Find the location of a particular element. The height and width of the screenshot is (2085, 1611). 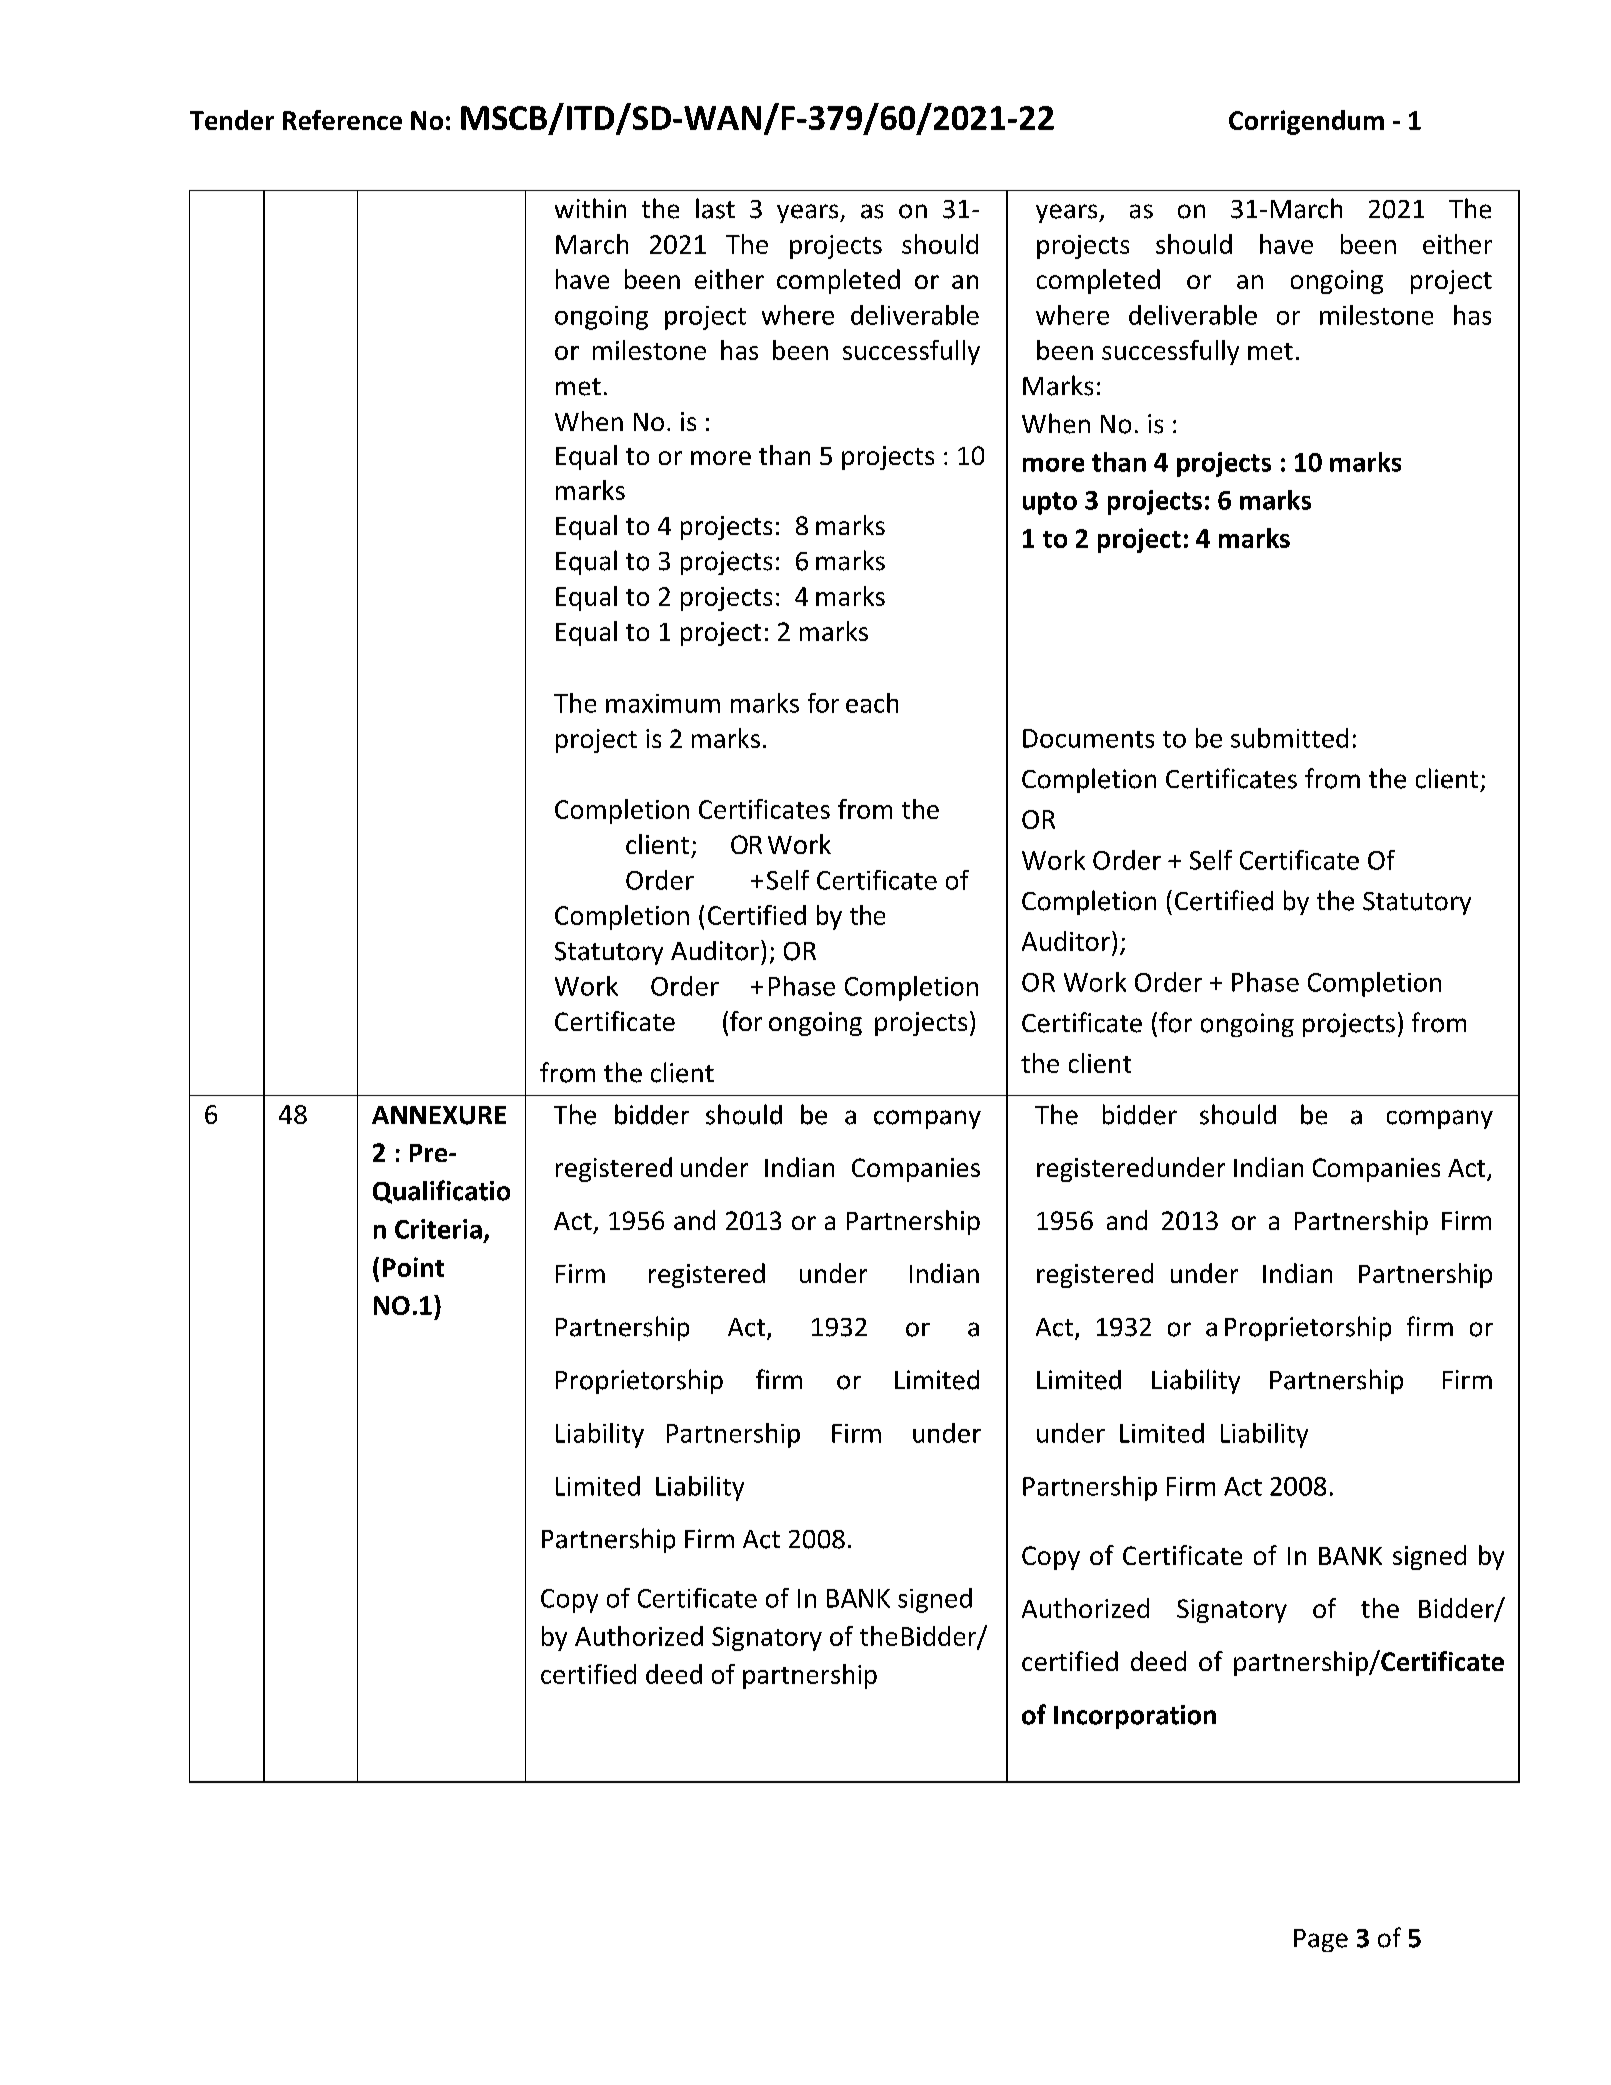

upto is located at coordinates (1050, 503).
